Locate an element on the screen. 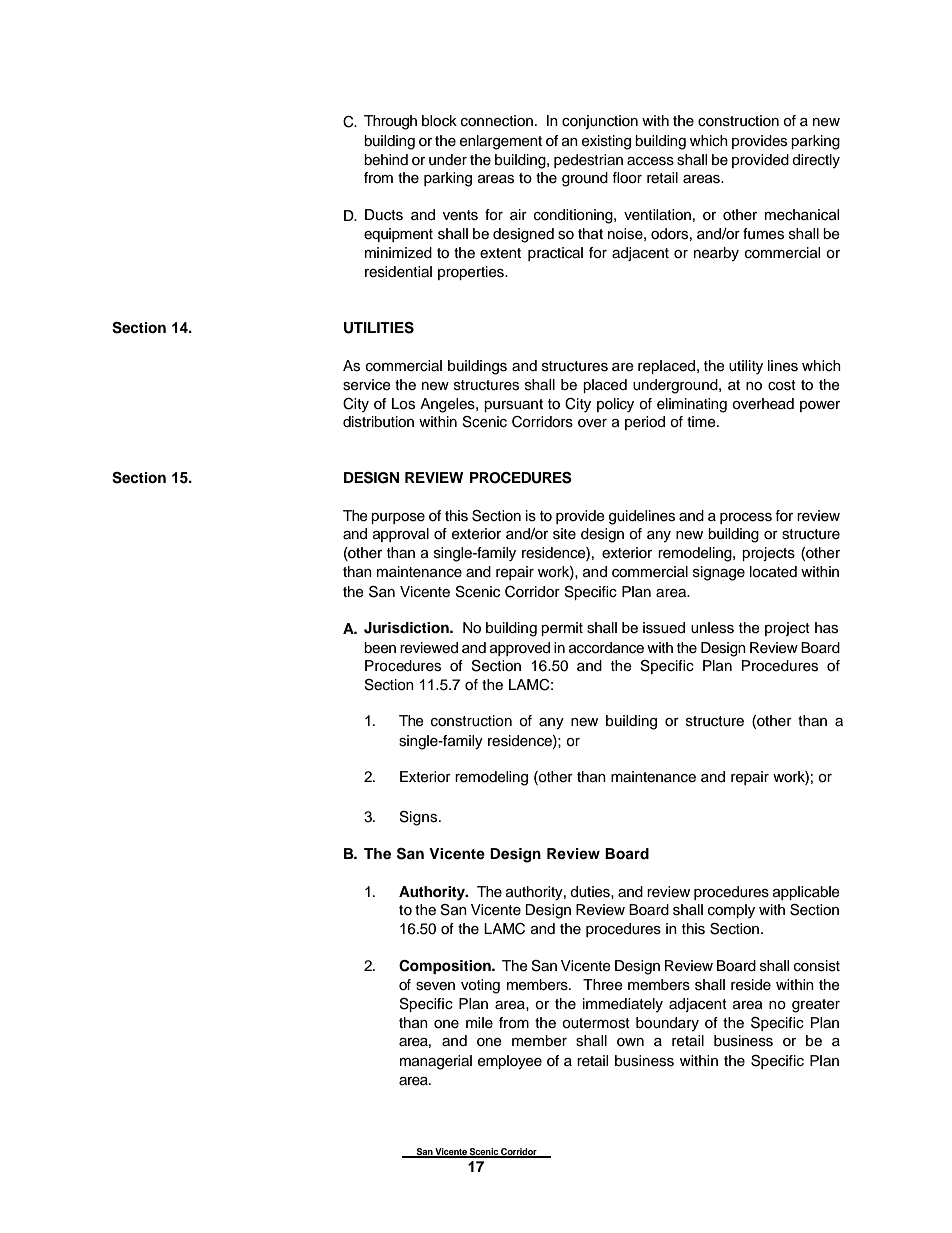 The height and width of the screenshot is (1233, 952). existing is located at coordinates (606, 142).
